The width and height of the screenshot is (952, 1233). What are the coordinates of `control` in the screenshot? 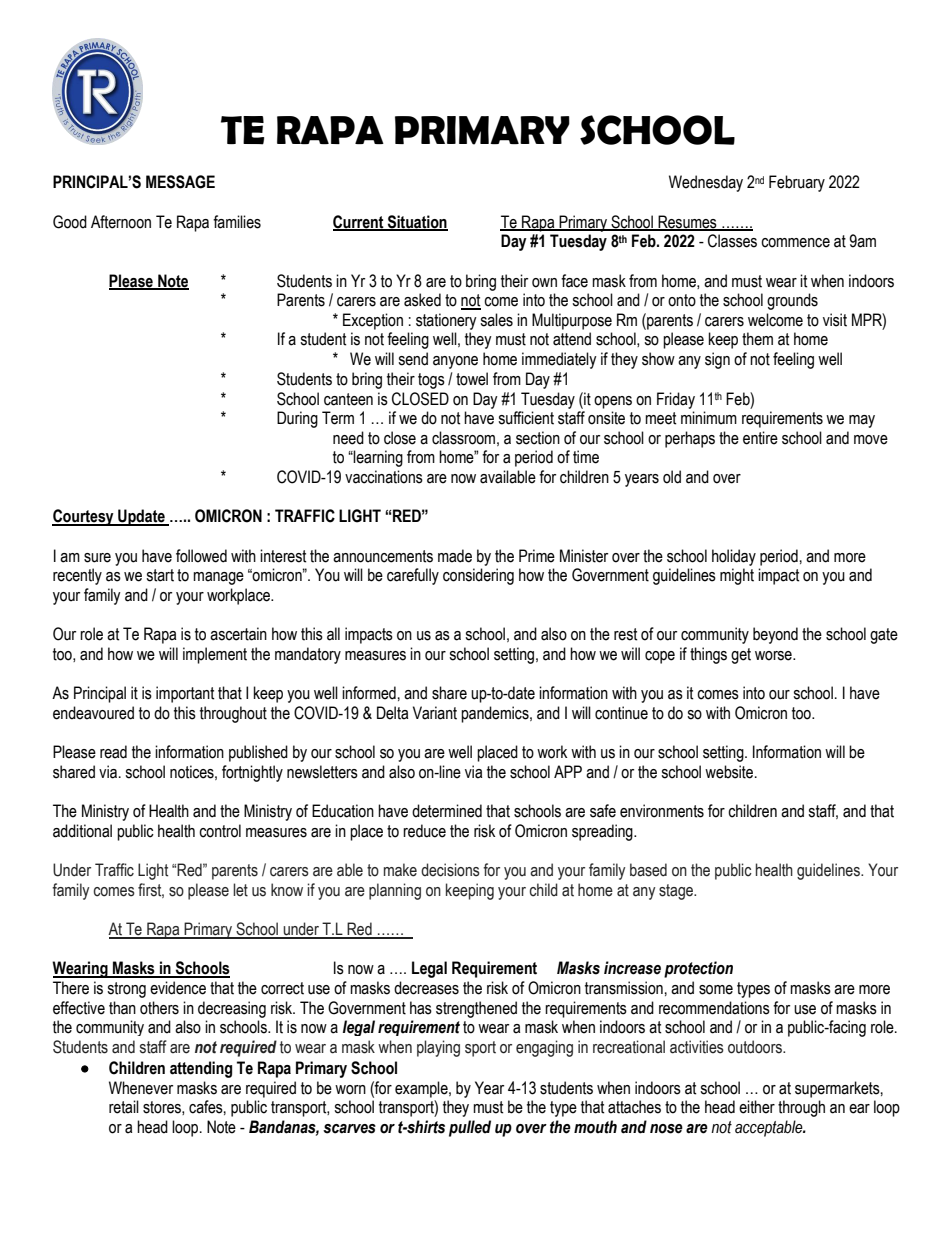 It's located at (220, 831).
